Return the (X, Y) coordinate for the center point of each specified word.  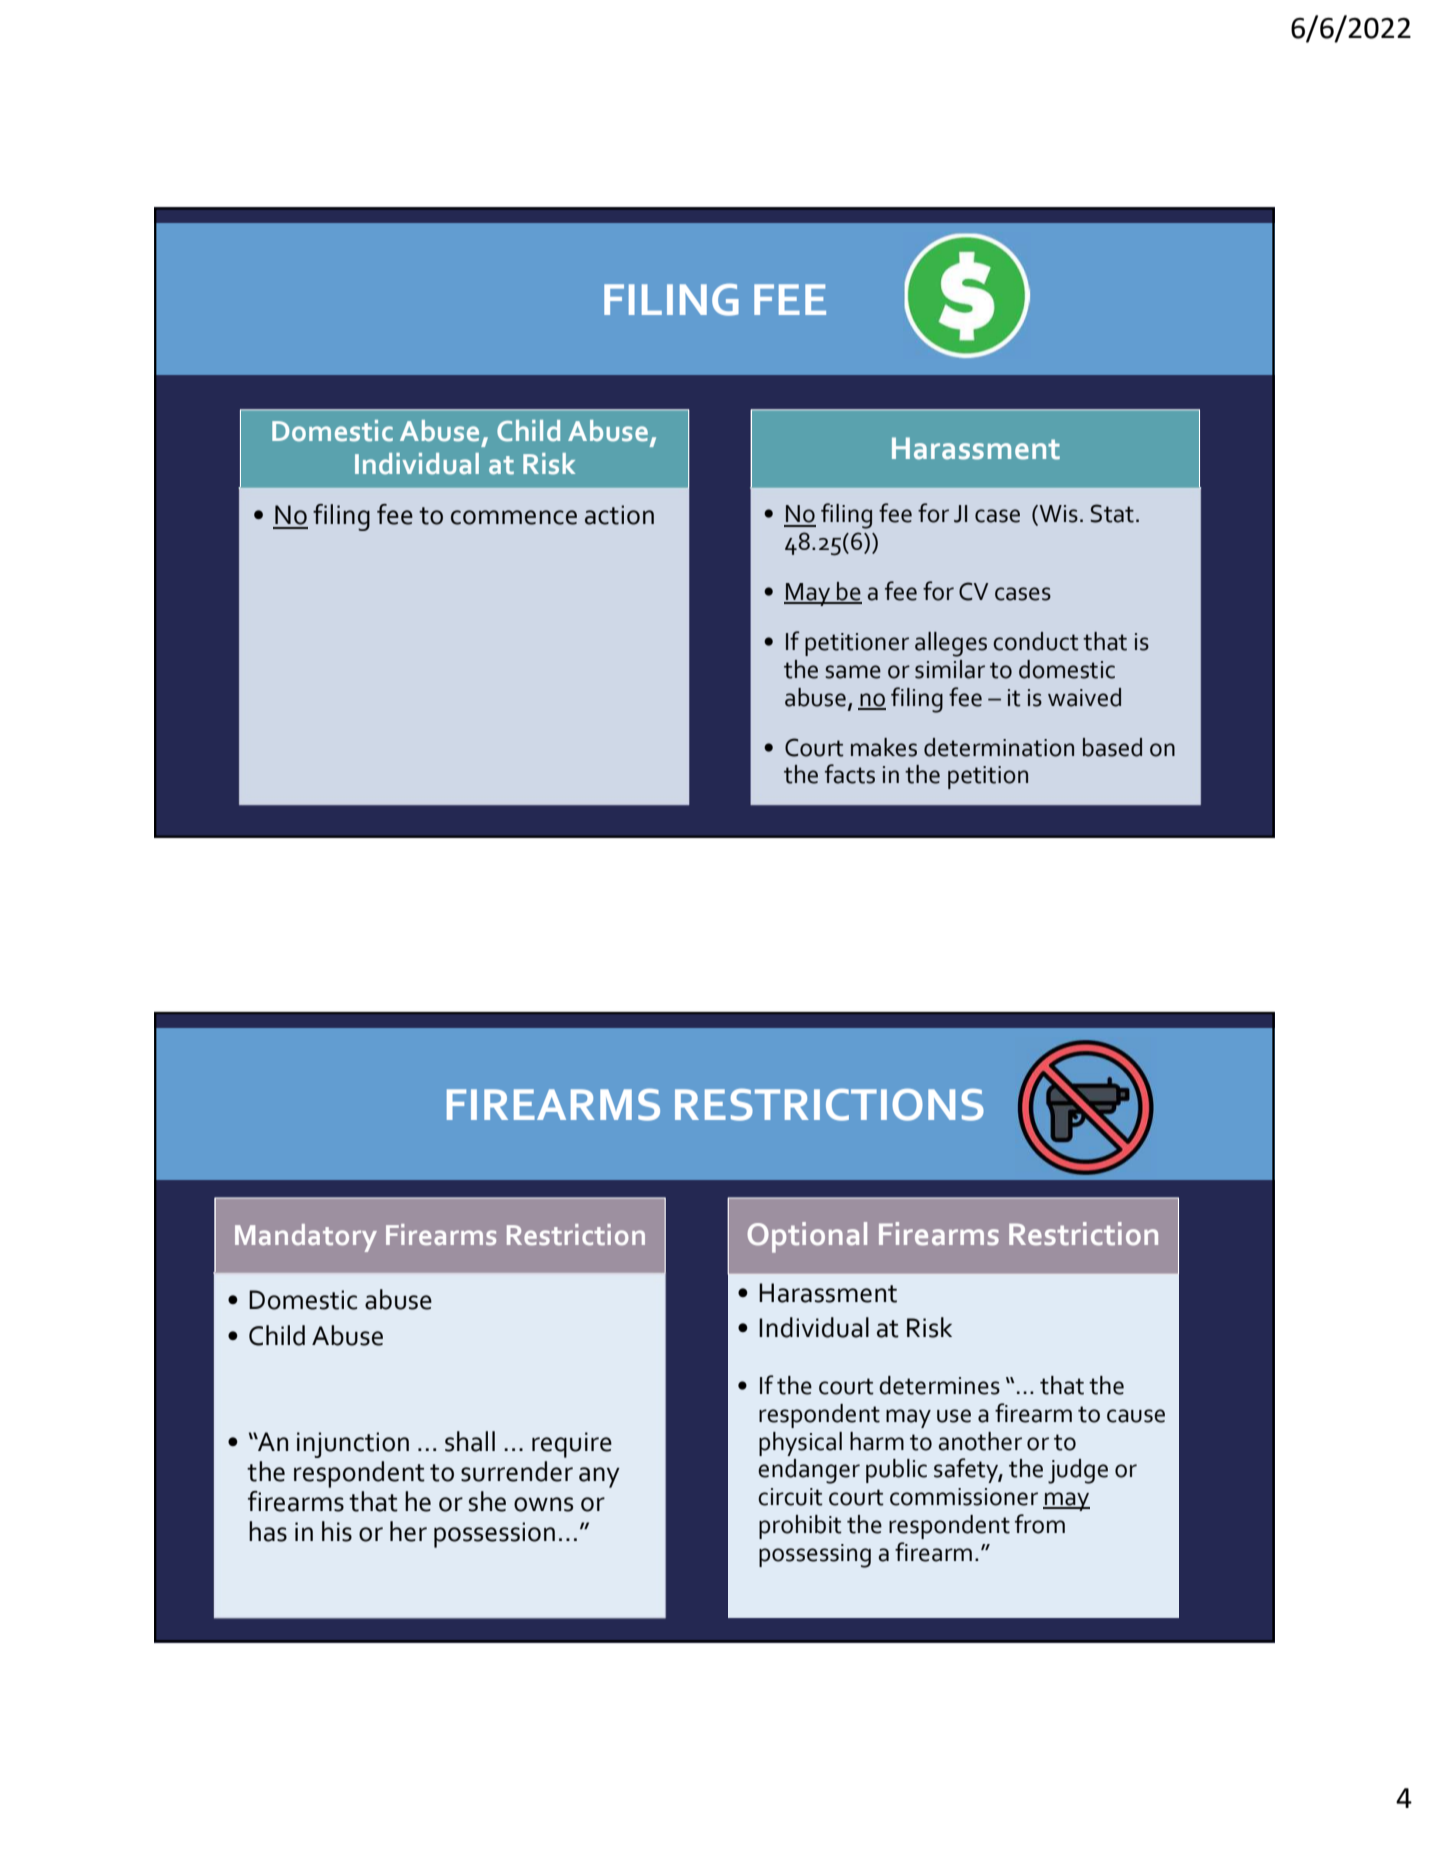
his (337, 1531)
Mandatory (306, 1238)
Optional (807, 1237)
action (619, 515)
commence (514, 517)
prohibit (800, 1527)
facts (850, 774)
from (1040, 1524)
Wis (1059, 514)
